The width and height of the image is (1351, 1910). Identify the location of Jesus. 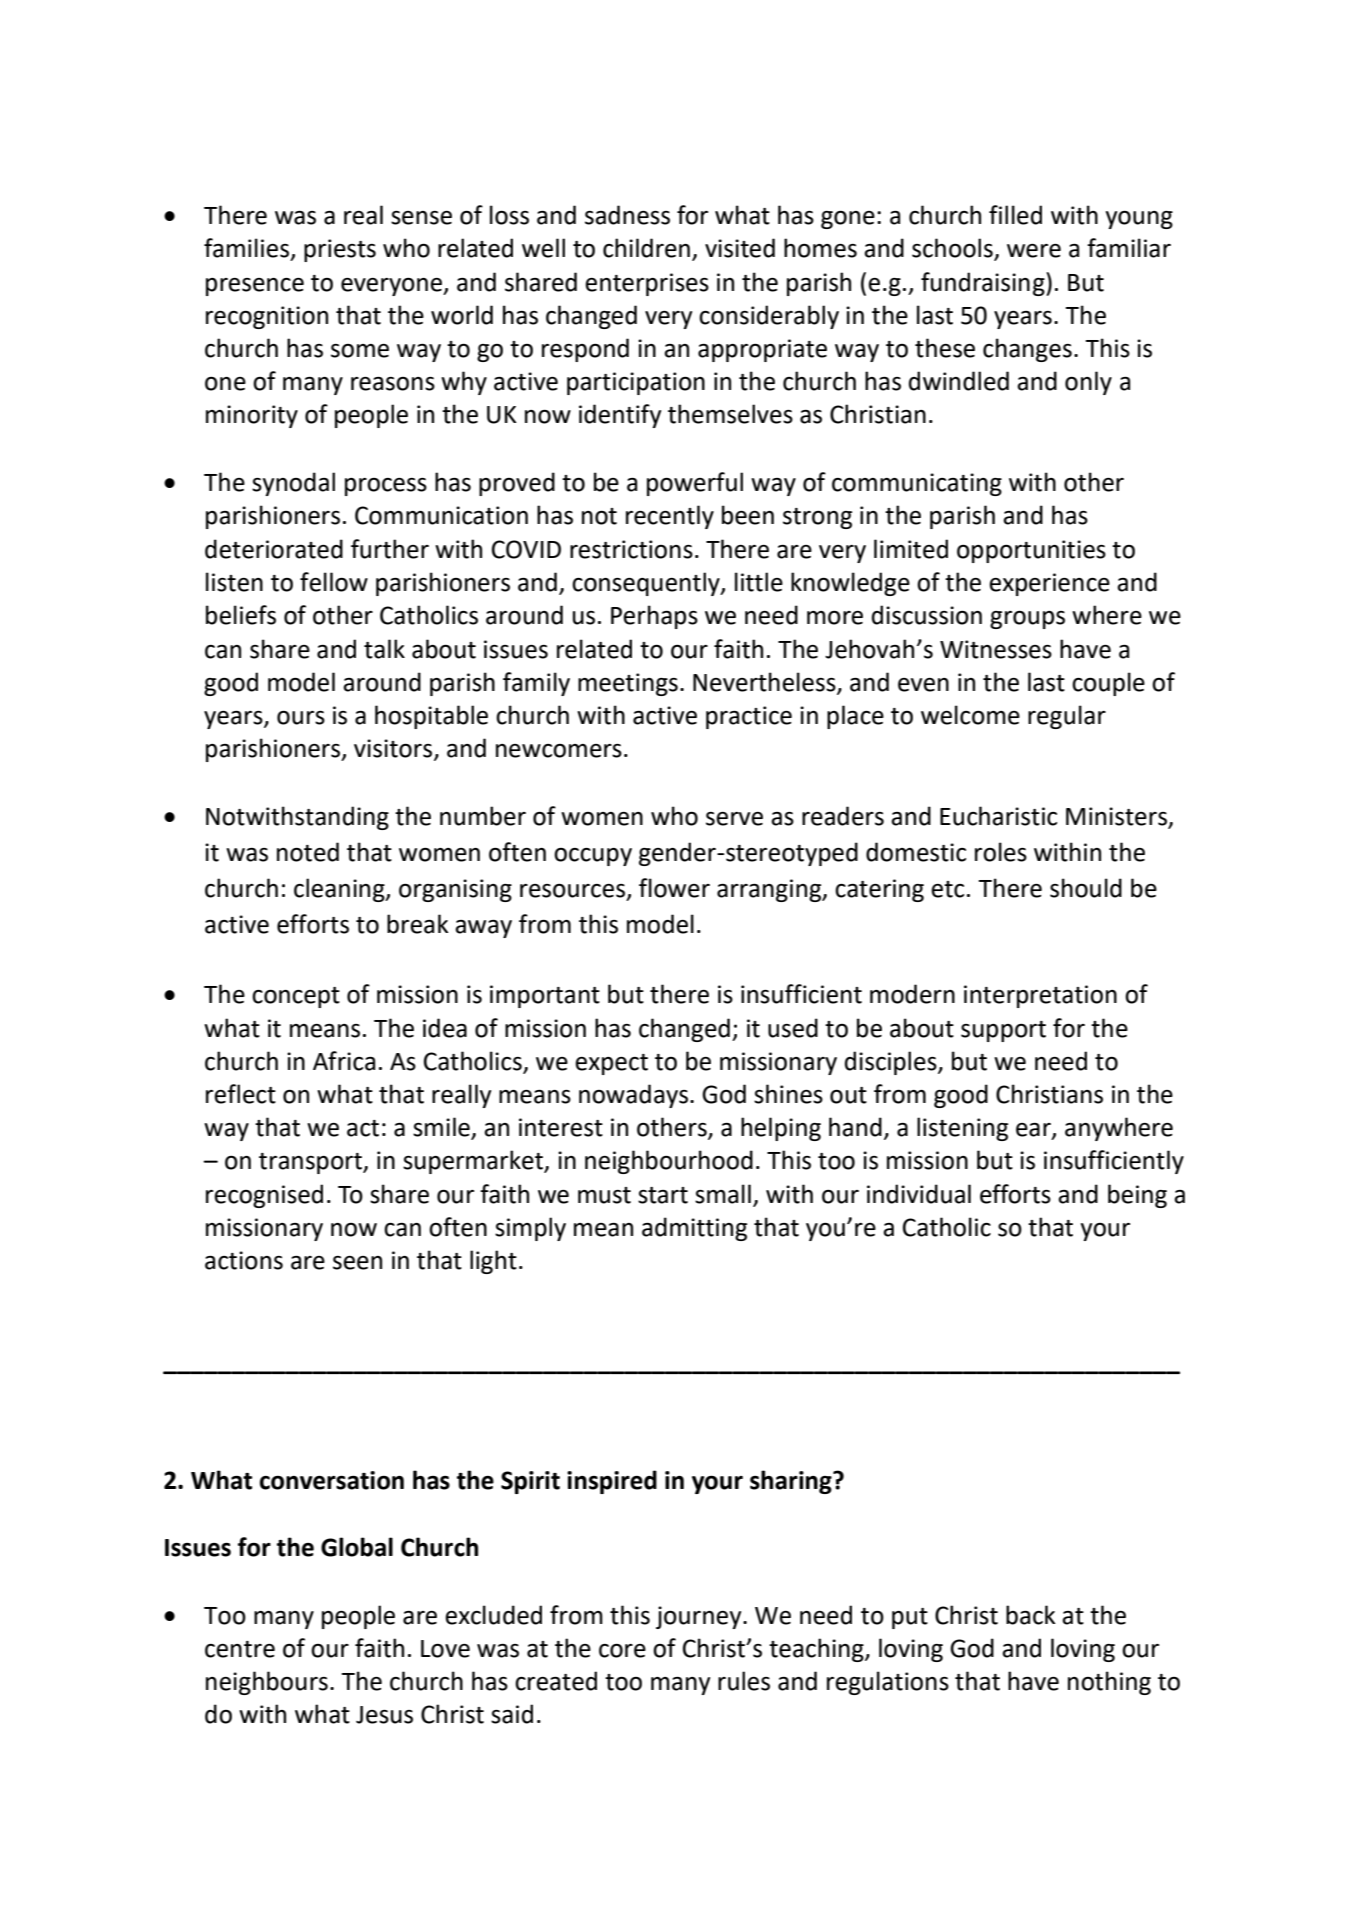
(384, 1715).
